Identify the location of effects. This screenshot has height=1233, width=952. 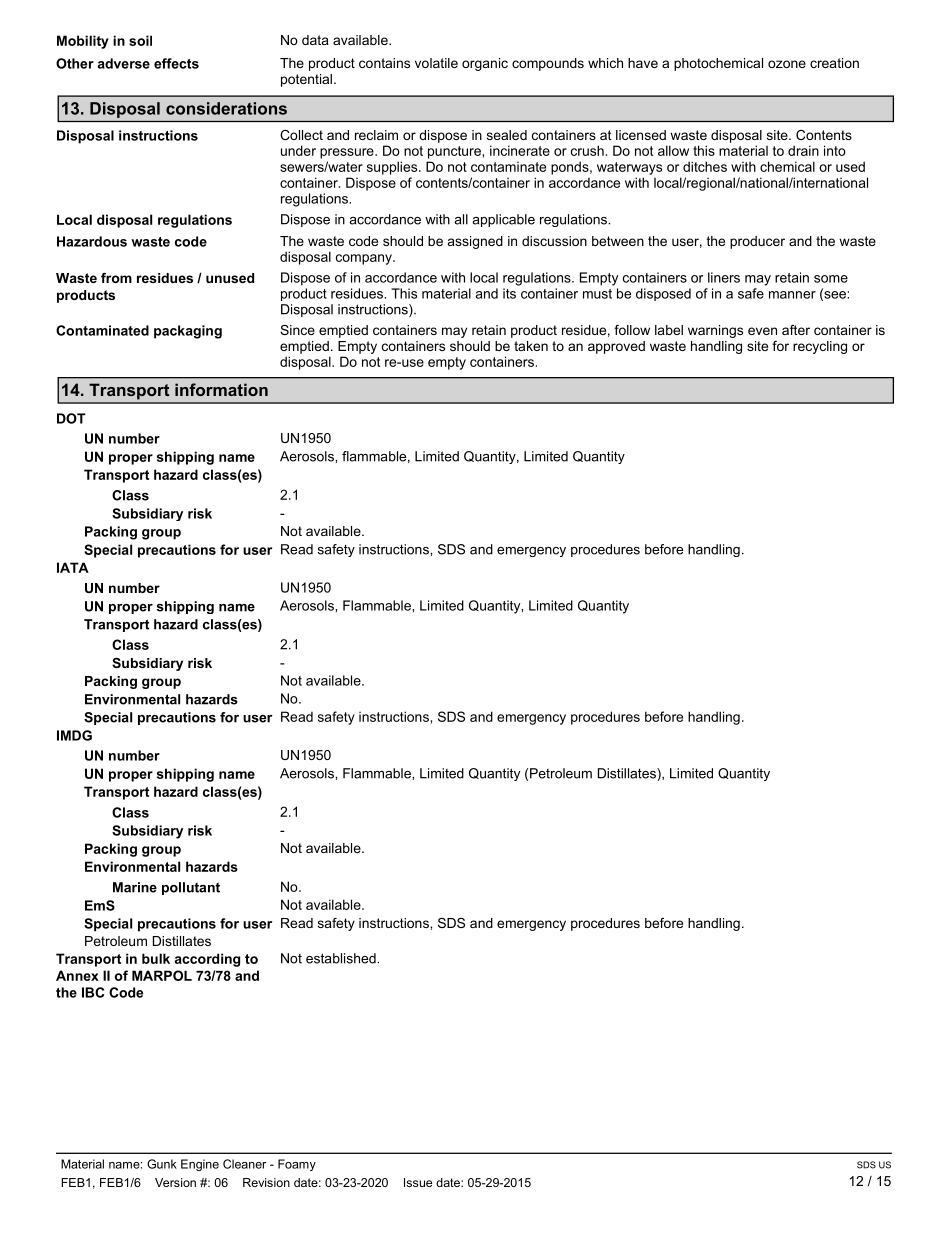
(176, 63).
